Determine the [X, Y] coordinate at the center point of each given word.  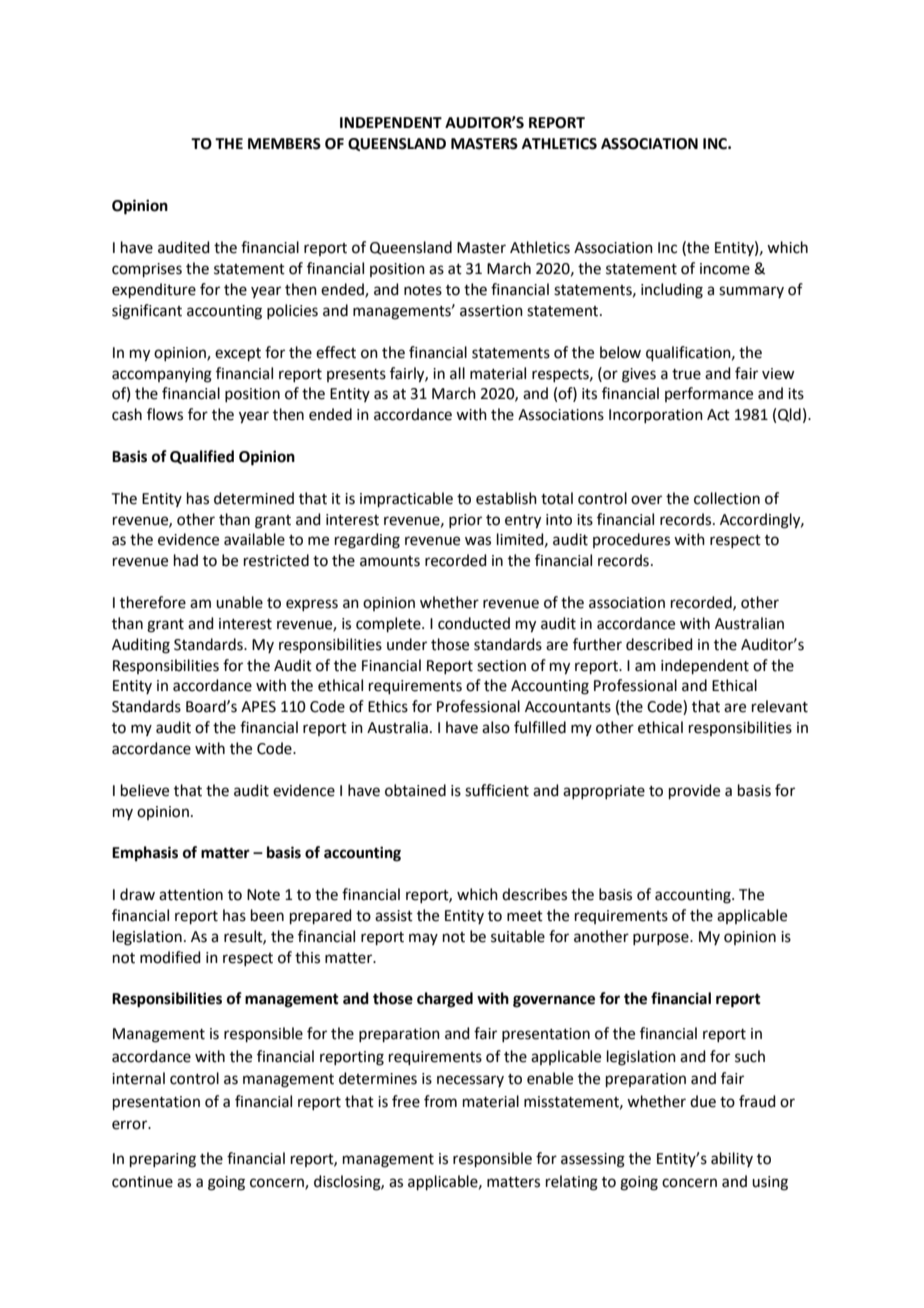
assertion [491, 311]
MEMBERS [284, 144]
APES [258, 707]
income [725, 269]
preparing [163, 1160]
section [501, 666]
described [659, 644]
